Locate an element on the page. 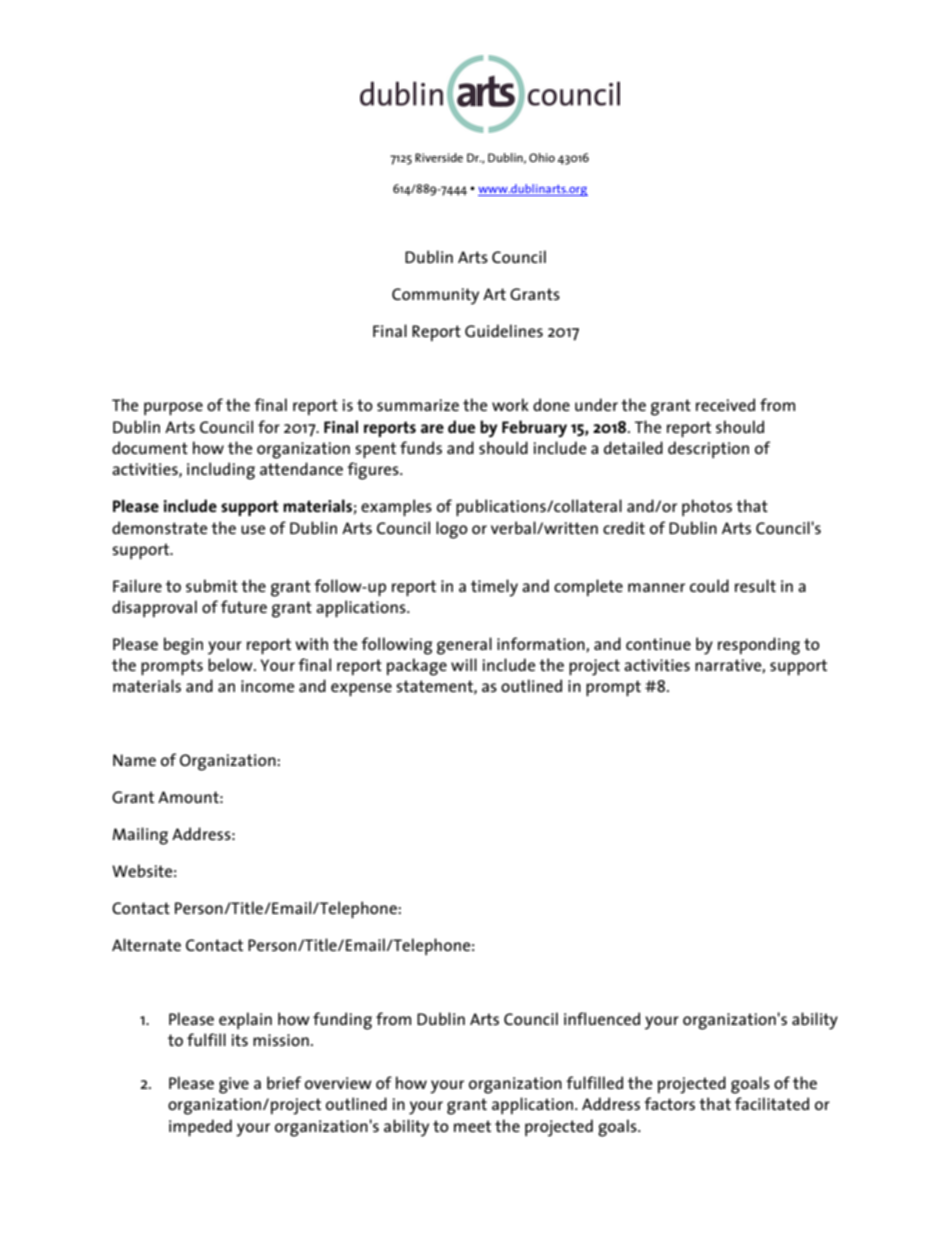 The width and height of the page is (952, 1233). meet is located at coordinates (472, 1126).
